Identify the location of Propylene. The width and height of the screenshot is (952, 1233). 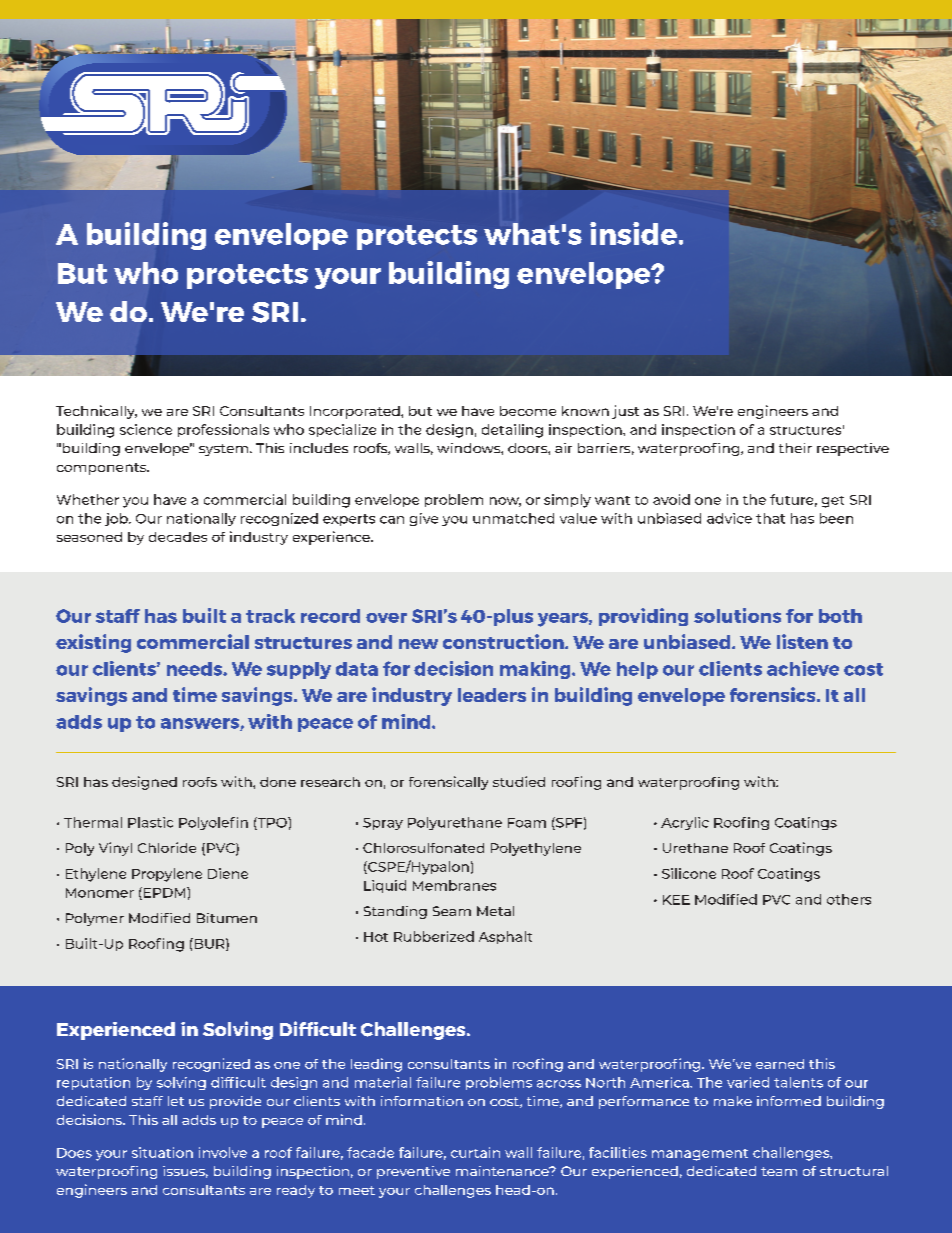
(167, 875).
